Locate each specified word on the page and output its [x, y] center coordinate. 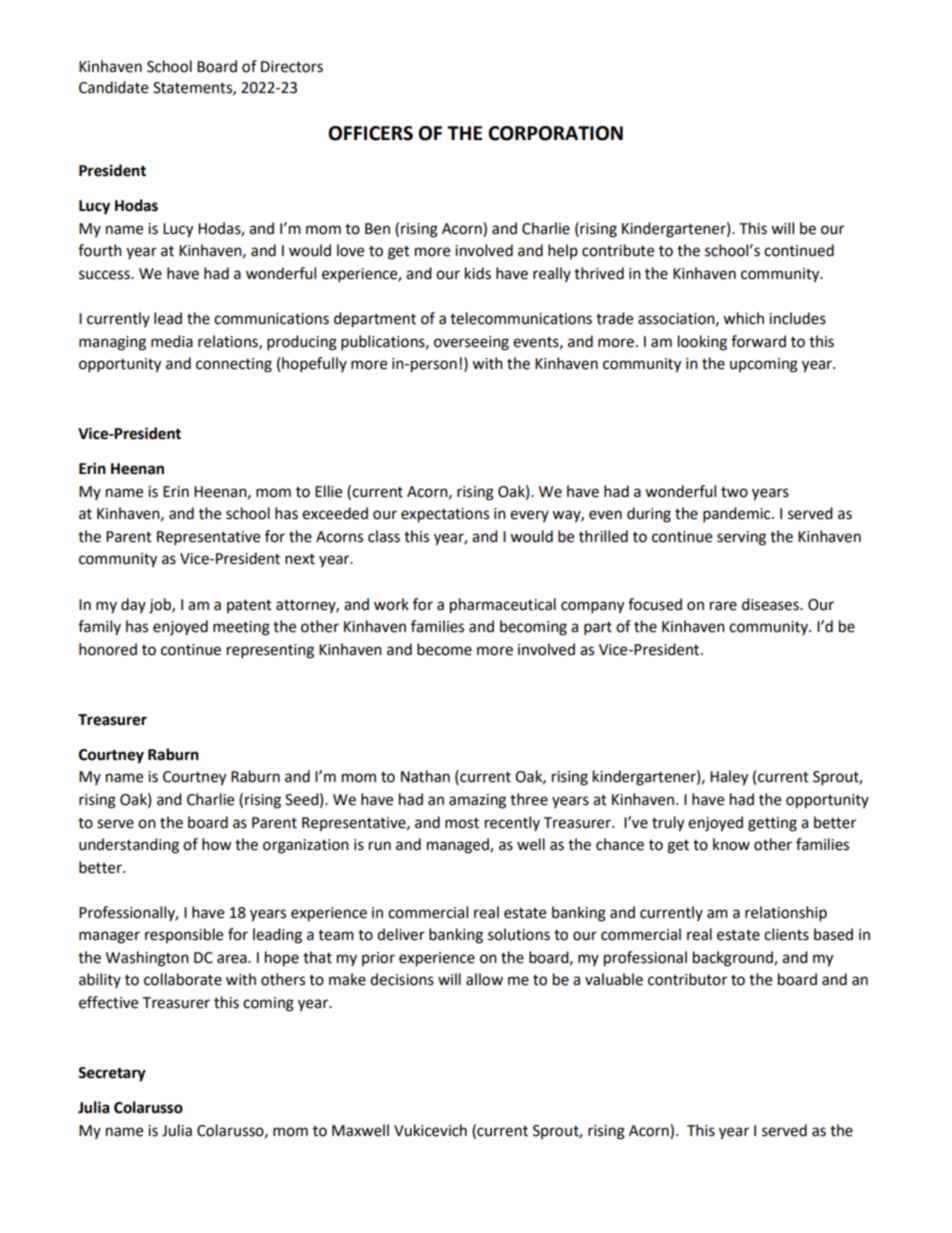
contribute [618, 250]
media [172, 341]
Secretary [112, 1074]
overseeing [471, 343]
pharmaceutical [503, 606]
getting [772, 824]
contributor [687, 979]
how [217, 844]
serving [741, 538]
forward [758, 341]
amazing [477, 801]
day [133, 605]
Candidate [113, 87]
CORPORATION [555, 133]
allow [484, 979]
